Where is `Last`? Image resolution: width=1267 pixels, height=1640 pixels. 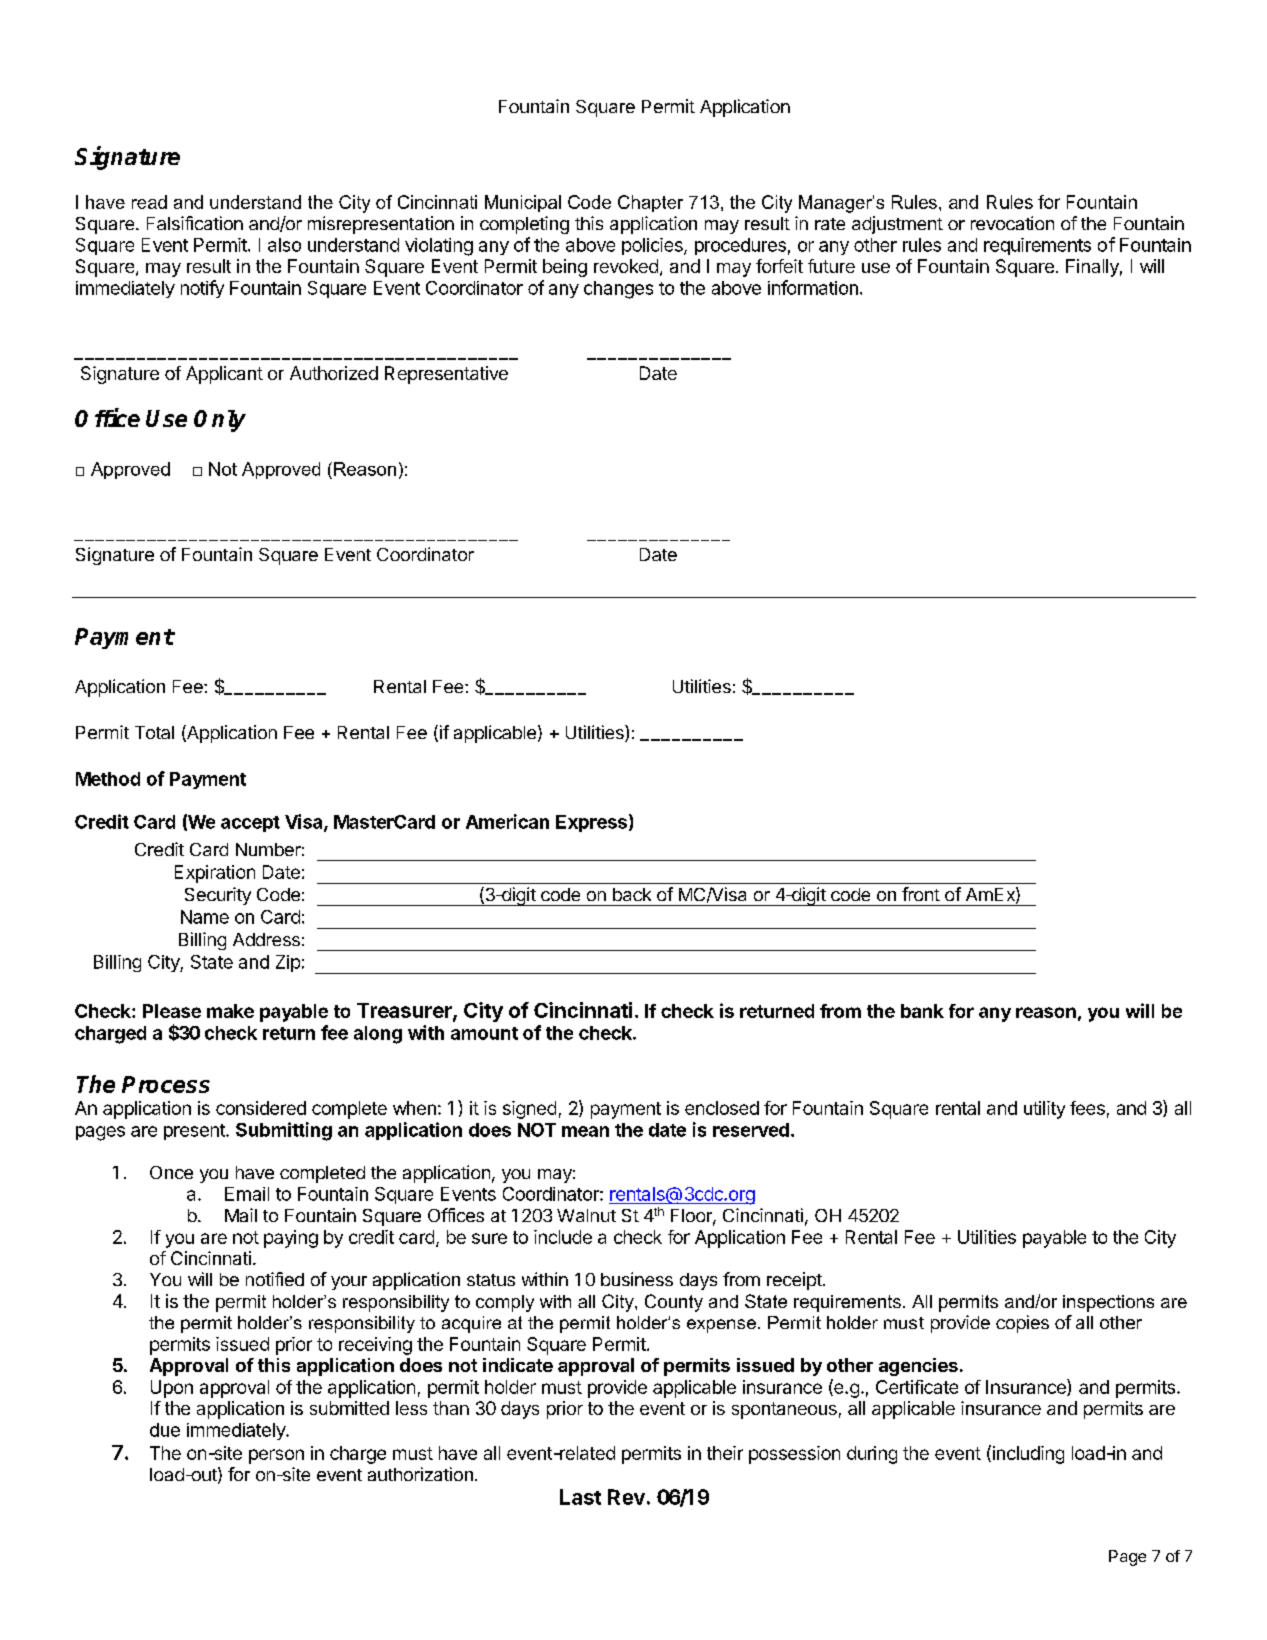
Last is located at coordinates (580, 1497).
